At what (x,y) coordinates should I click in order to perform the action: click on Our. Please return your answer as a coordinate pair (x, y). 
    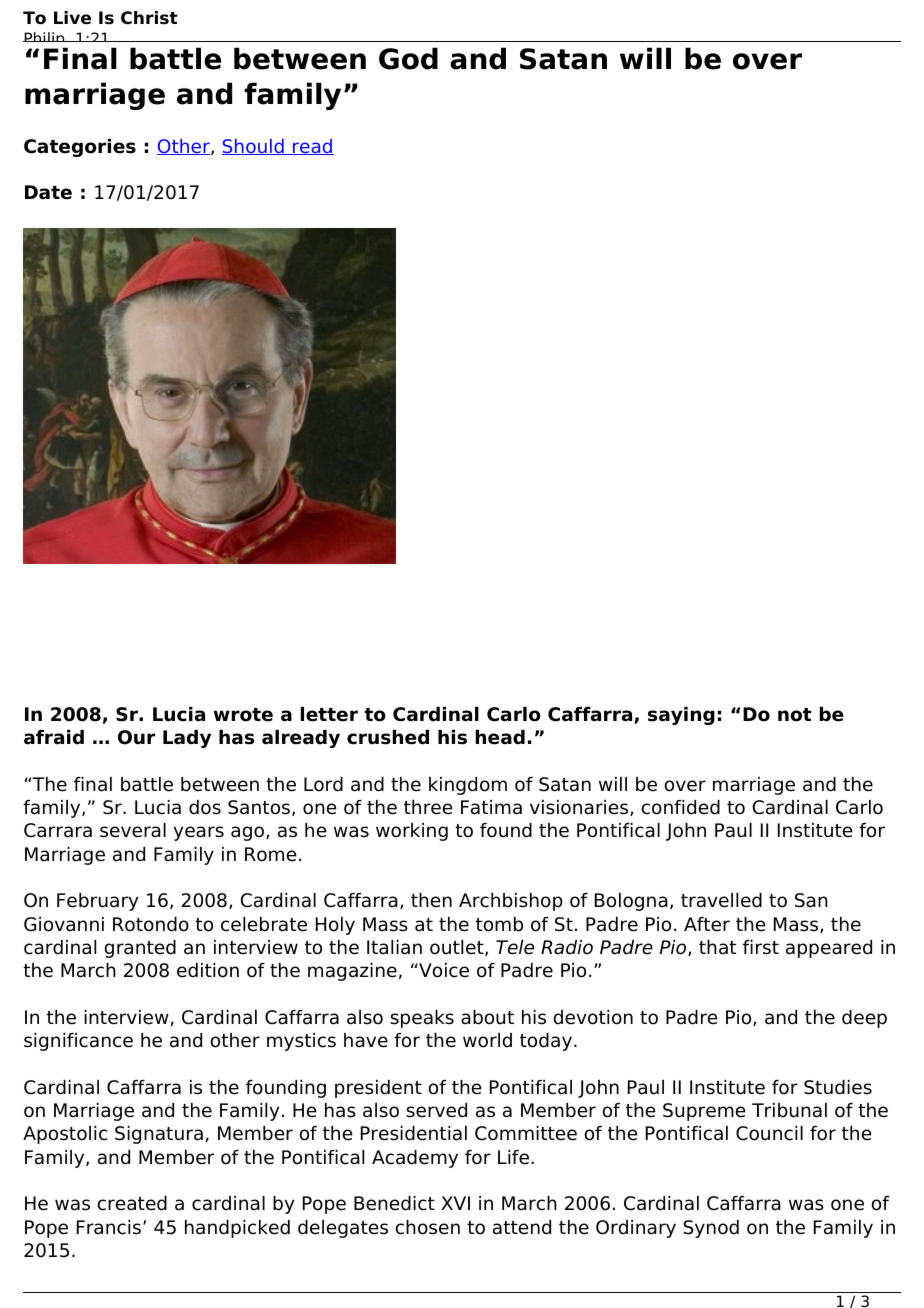
    Looking at the image, I should click on (136, 737).
